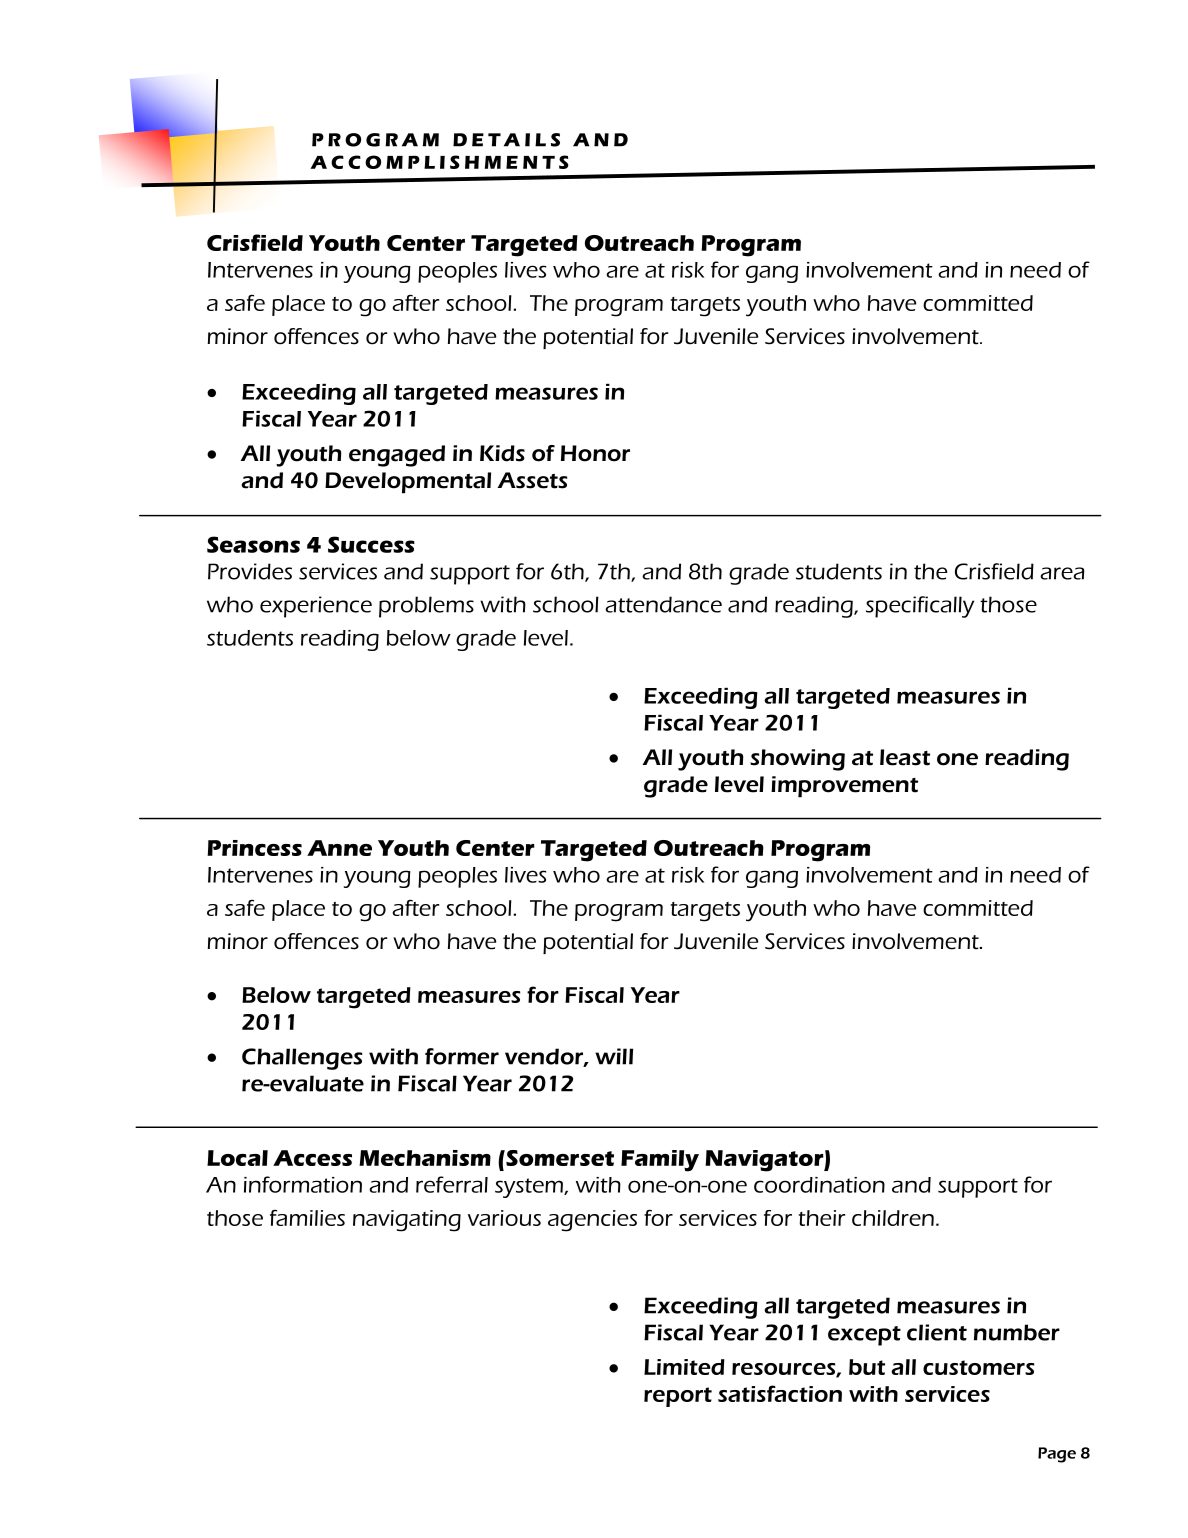 The height and width of the page is (1538, 1188). What do you see at coordinates (595, 453) in the page?
I see `Honor` at bounding box center [595, 453].
